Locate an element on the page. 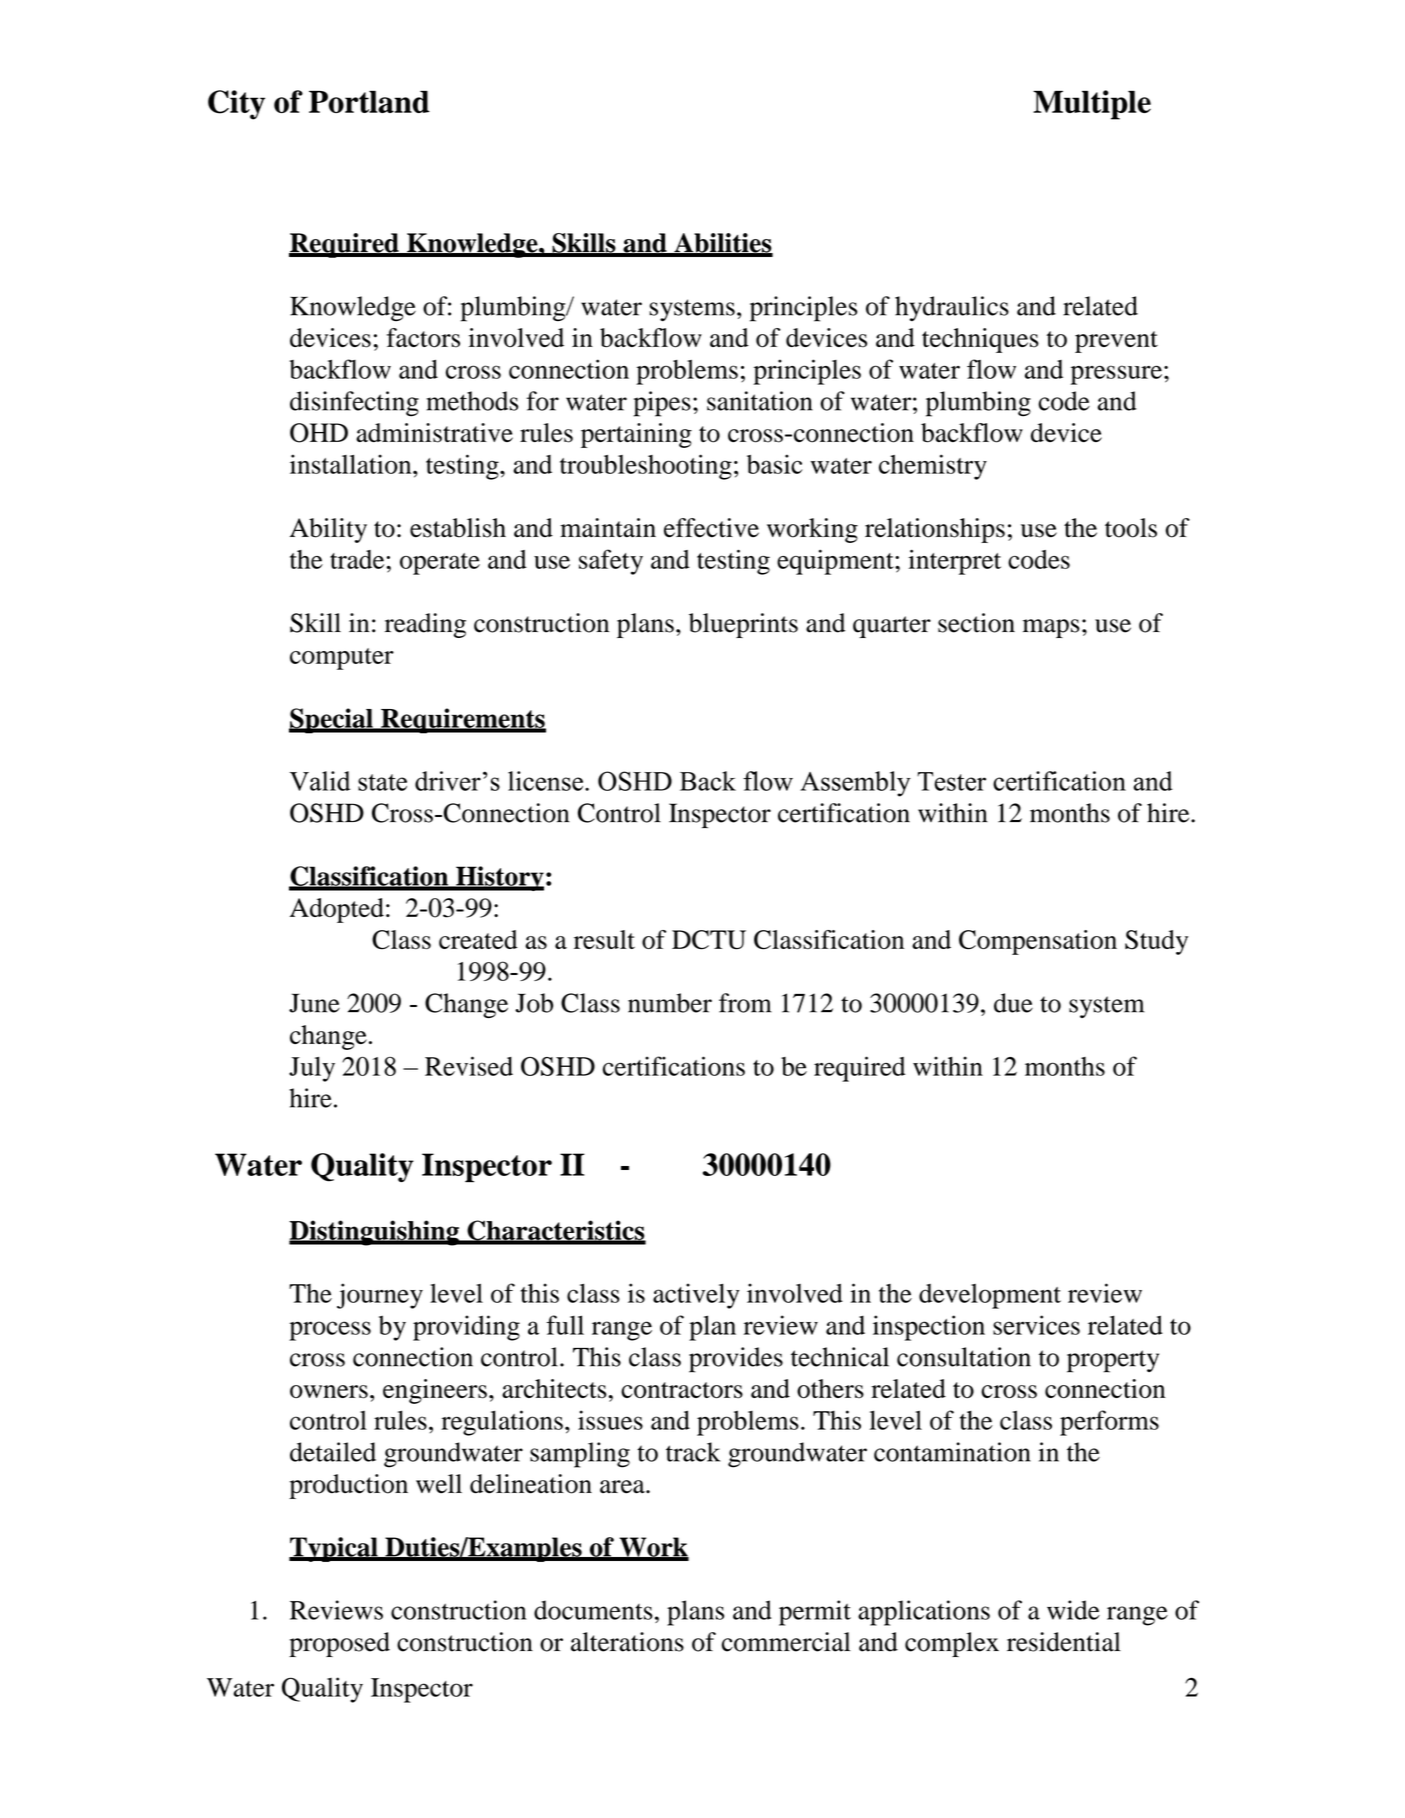 The height and width of the page is (1818, 1405). actively is located at coordinates (696, 1296).
